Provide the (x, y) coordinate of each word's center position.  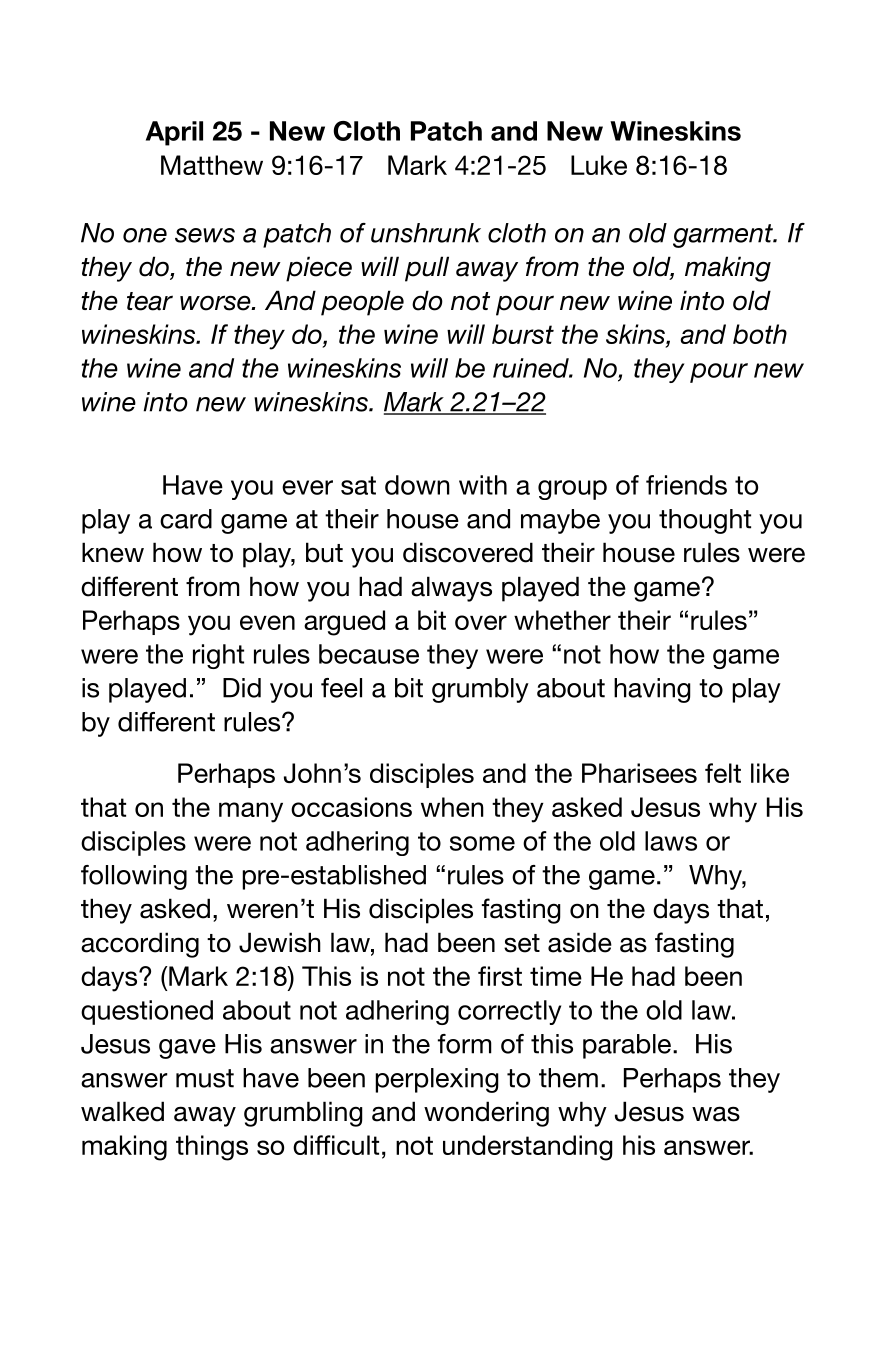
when (452, 807)
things (212, 1148)
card (186, 519)
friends (686, 485)
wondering (486, 1114)
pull (427, 269)
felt (723, 773)
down (417, 485)
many (251, 812)
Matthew (212, 165)
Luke (599, 165)
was (716, 1114)
